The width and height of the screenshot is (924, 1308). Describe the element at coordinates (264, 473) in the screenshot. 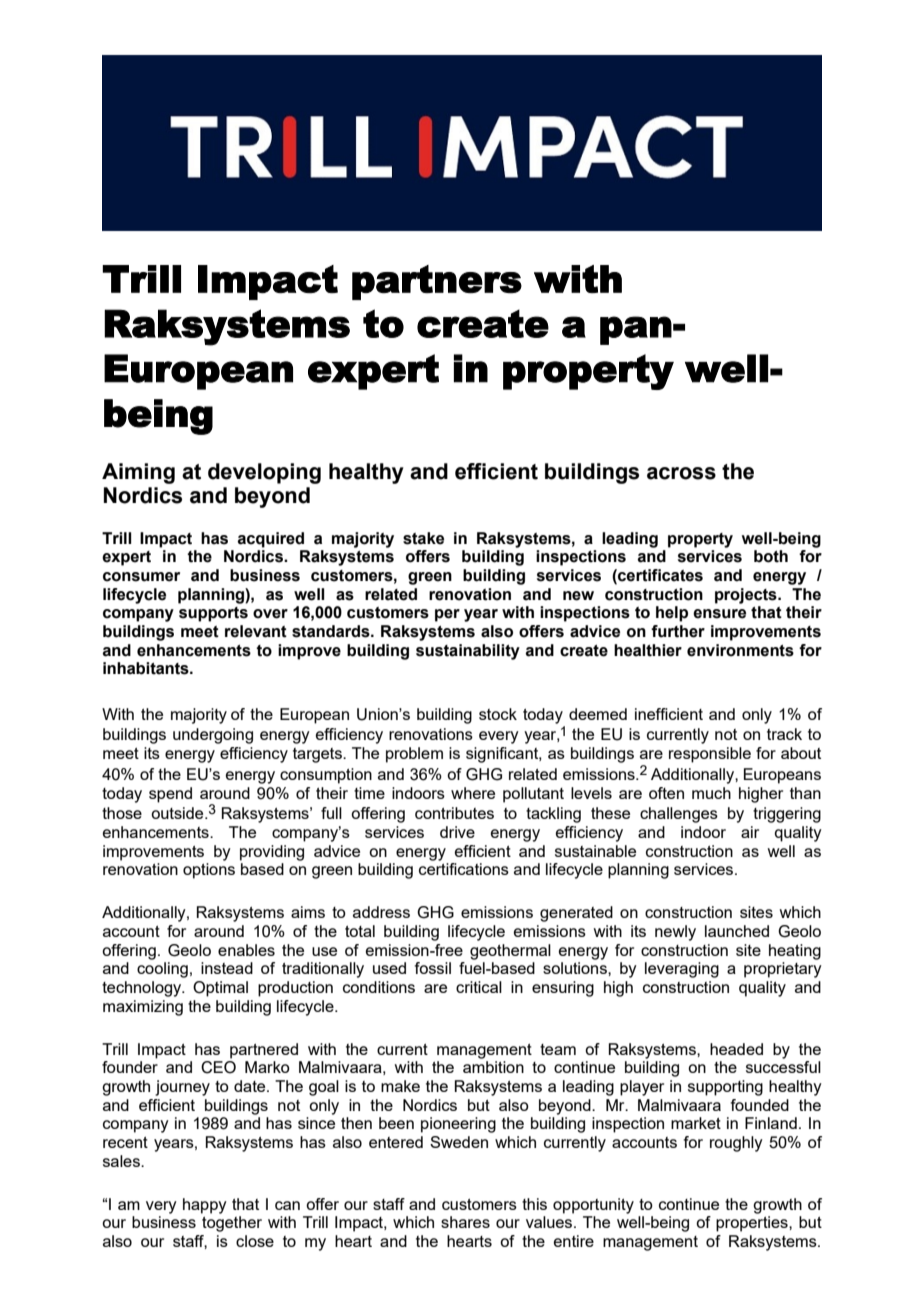

I see `developing` at that location.
